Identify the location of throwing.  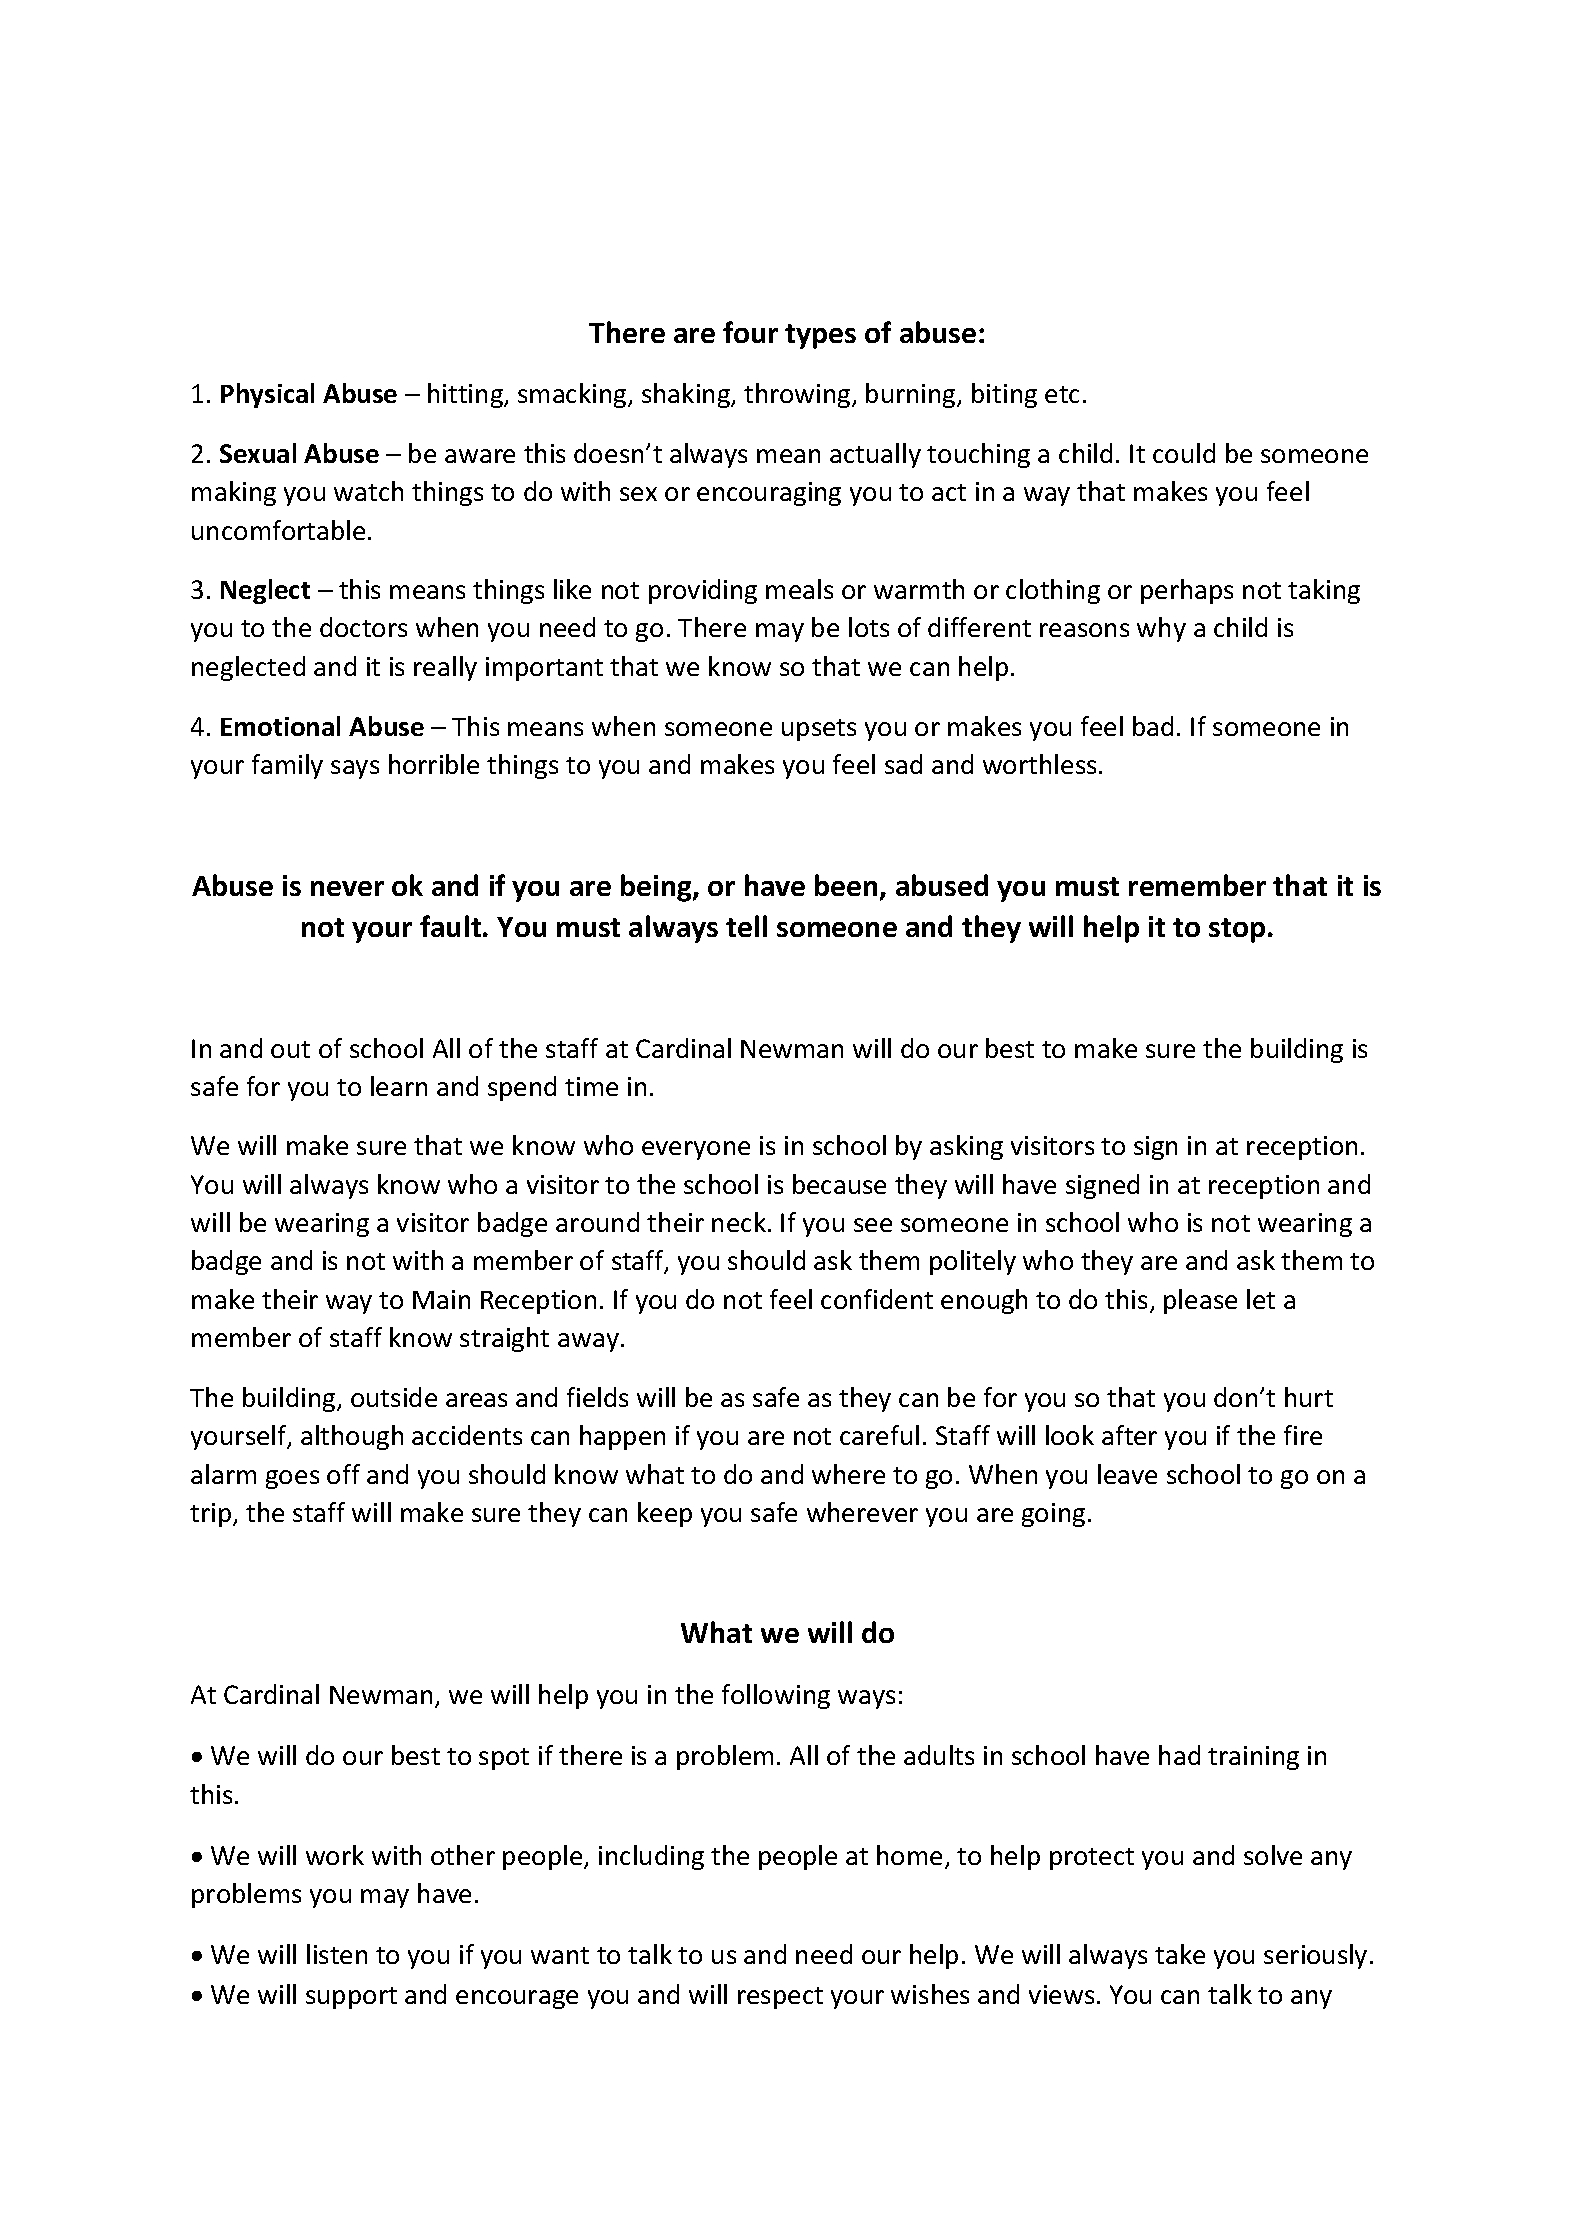
(798, 395).
